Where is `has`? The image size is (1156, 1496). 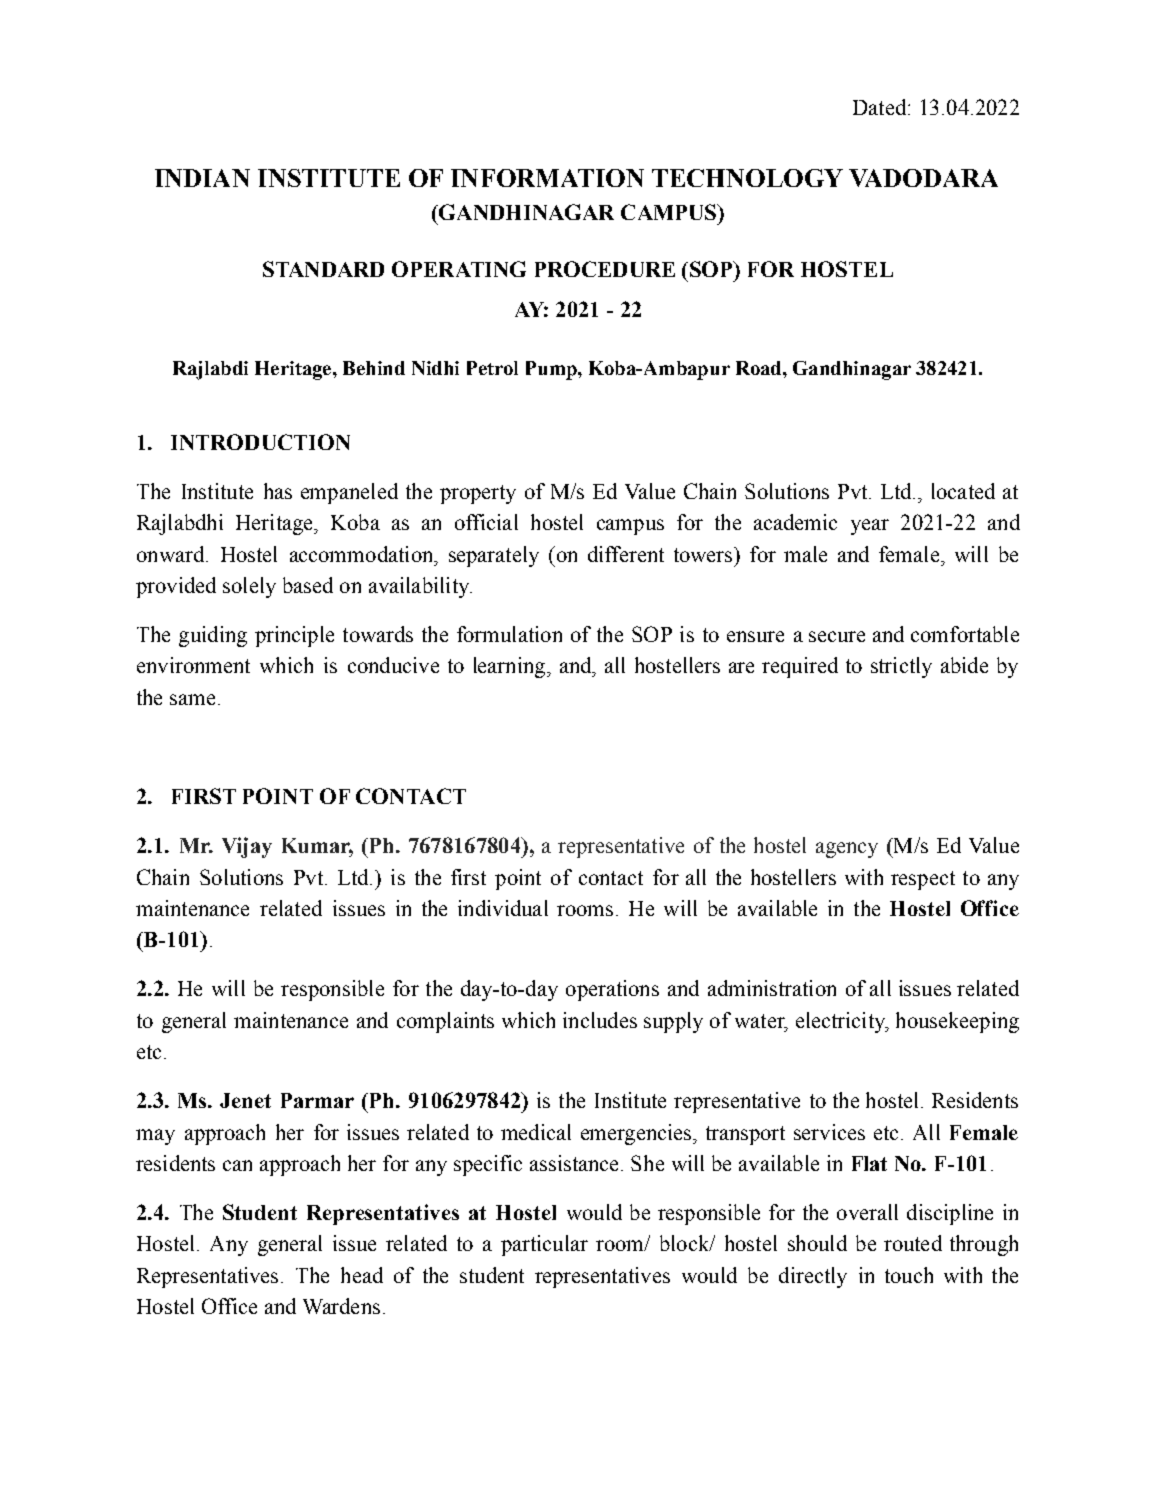 has is located at coordinates (278, 491).
